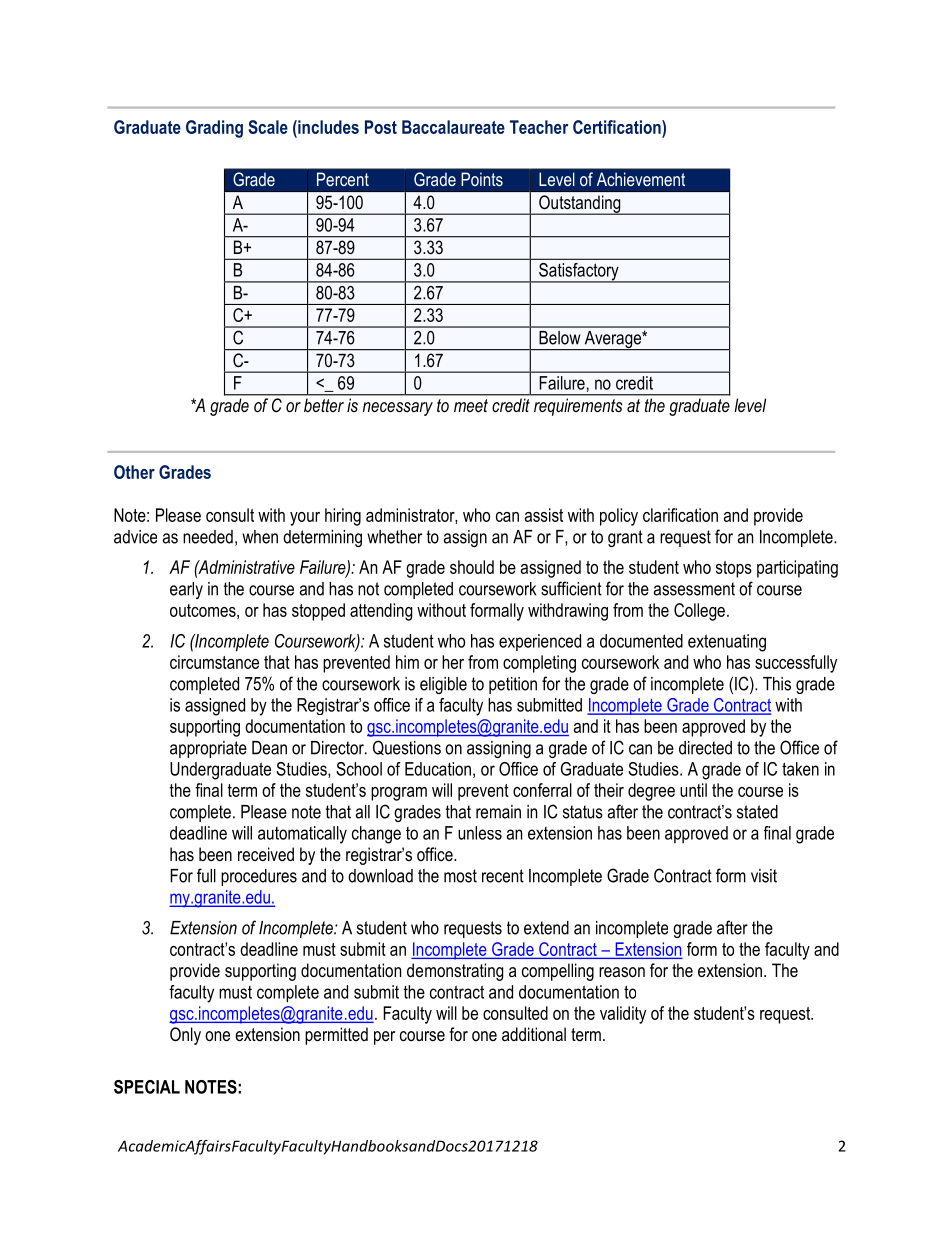 This screenshot has width=952, height=1233. I want to click on meet, so click(471, 405).
